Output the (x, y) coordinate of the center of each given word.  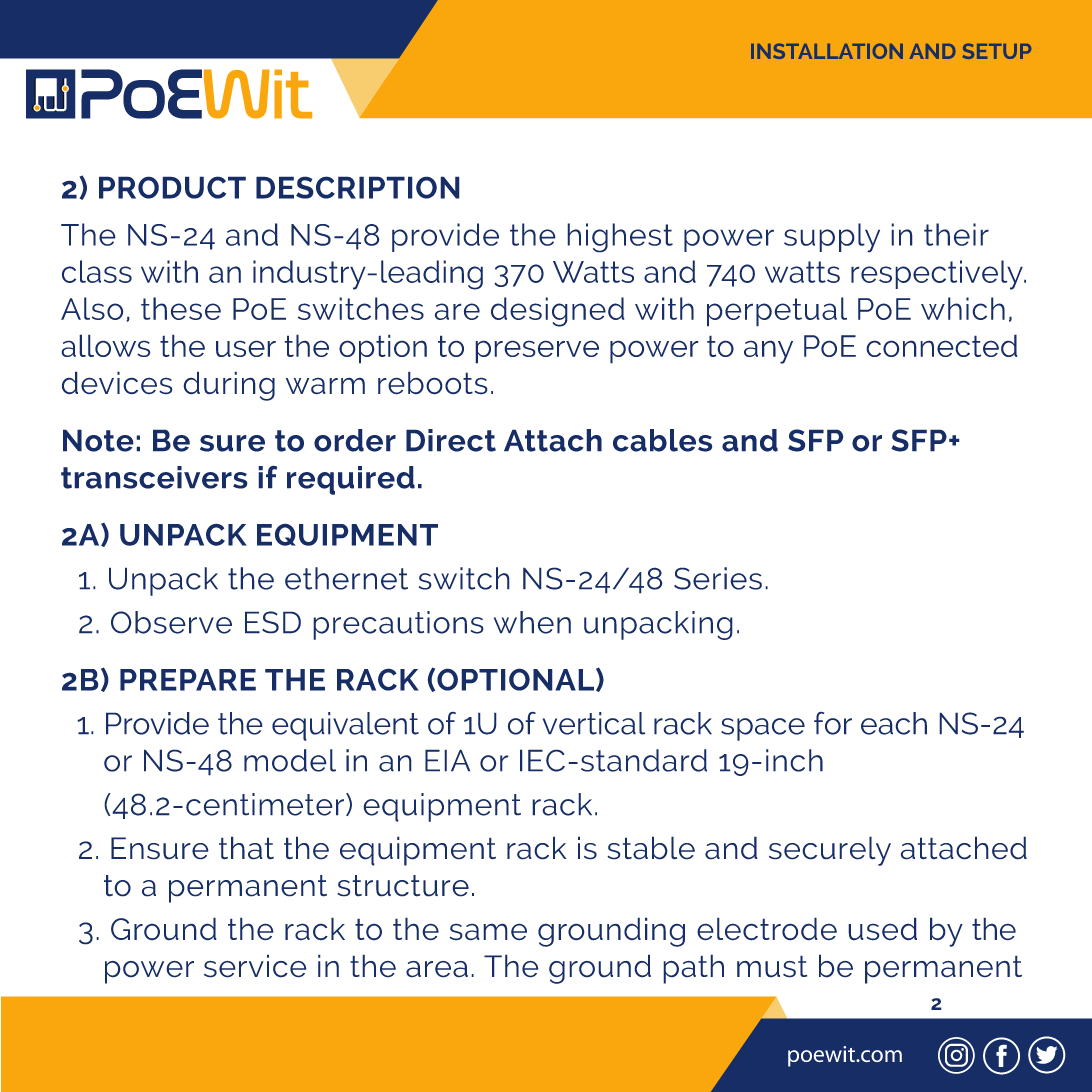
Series (718, 578)
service (255, 966)
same (488, 932)
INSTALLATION (827, 51)
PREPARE (188, 680)
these (181, 308)
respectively (938, 275)
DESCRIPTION (358, 187)
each (894, 723)
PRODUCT (172, 187)
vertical (594, 723)
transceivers (154, 477)
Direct (451, 440)
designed (558, 312)
